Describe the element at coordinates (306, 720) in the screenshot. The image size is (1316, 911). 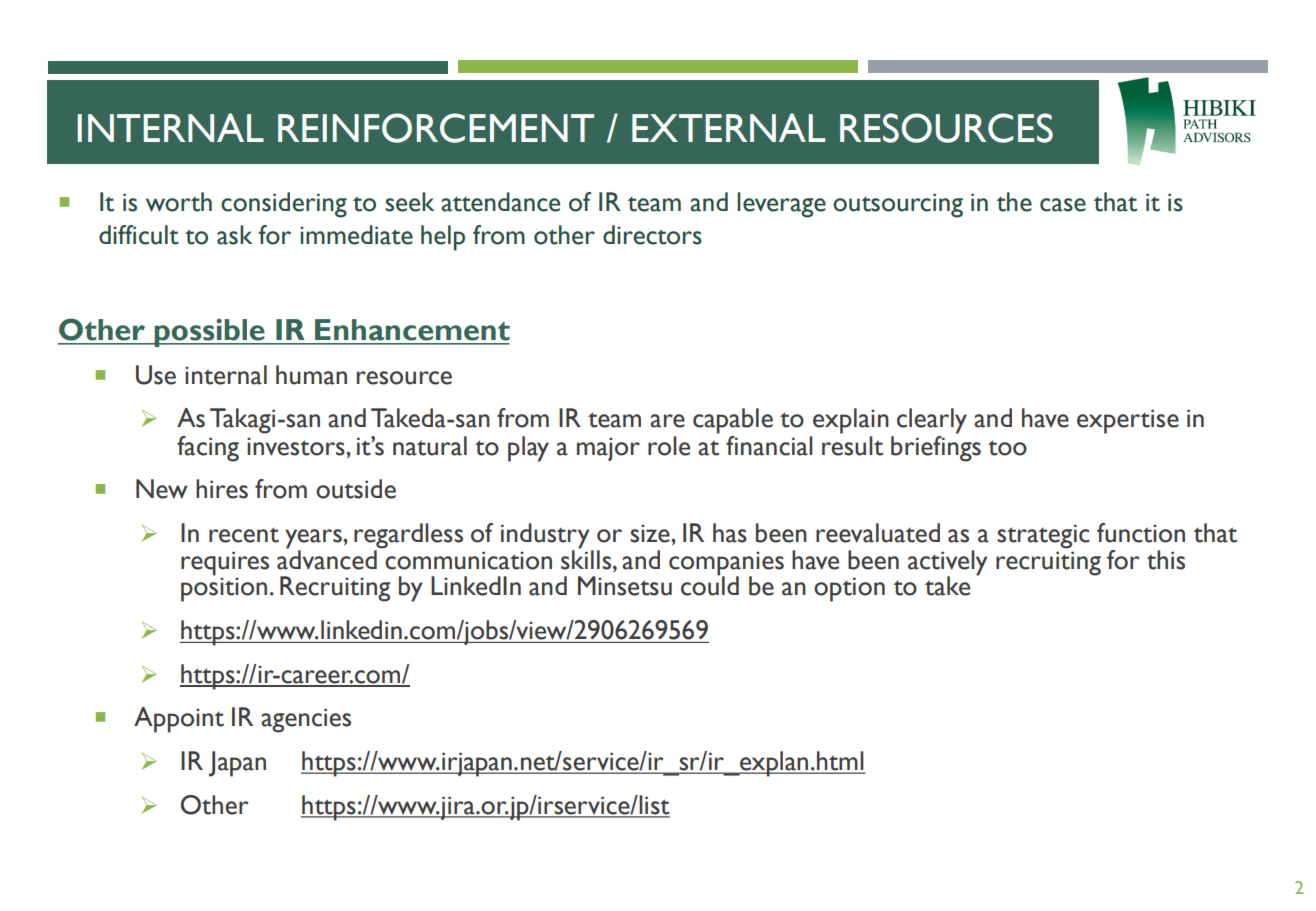
I see `agencies` at that location.
